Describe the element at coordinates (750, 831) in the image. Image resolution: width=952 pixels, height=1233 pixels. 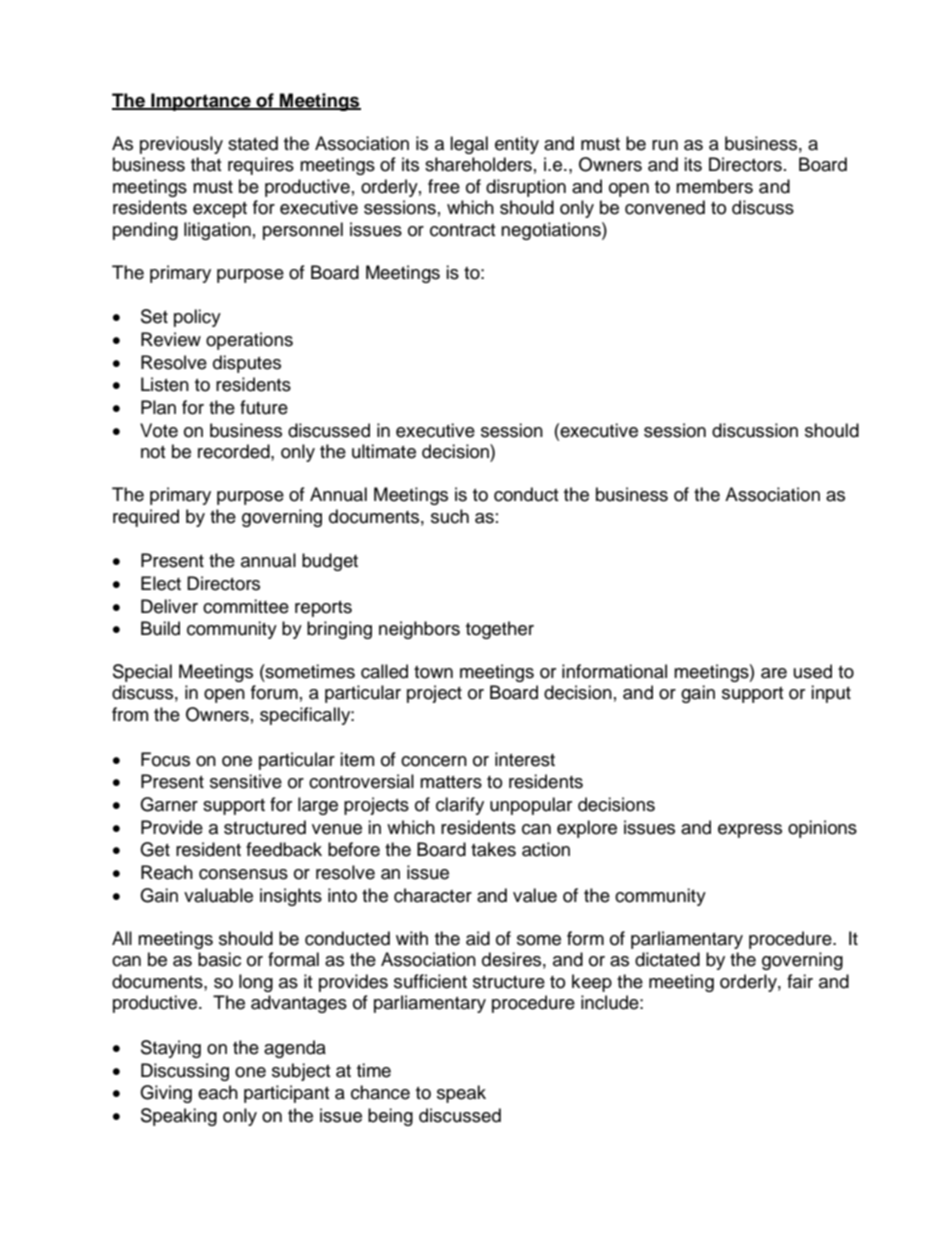
I see `express` at that location.
